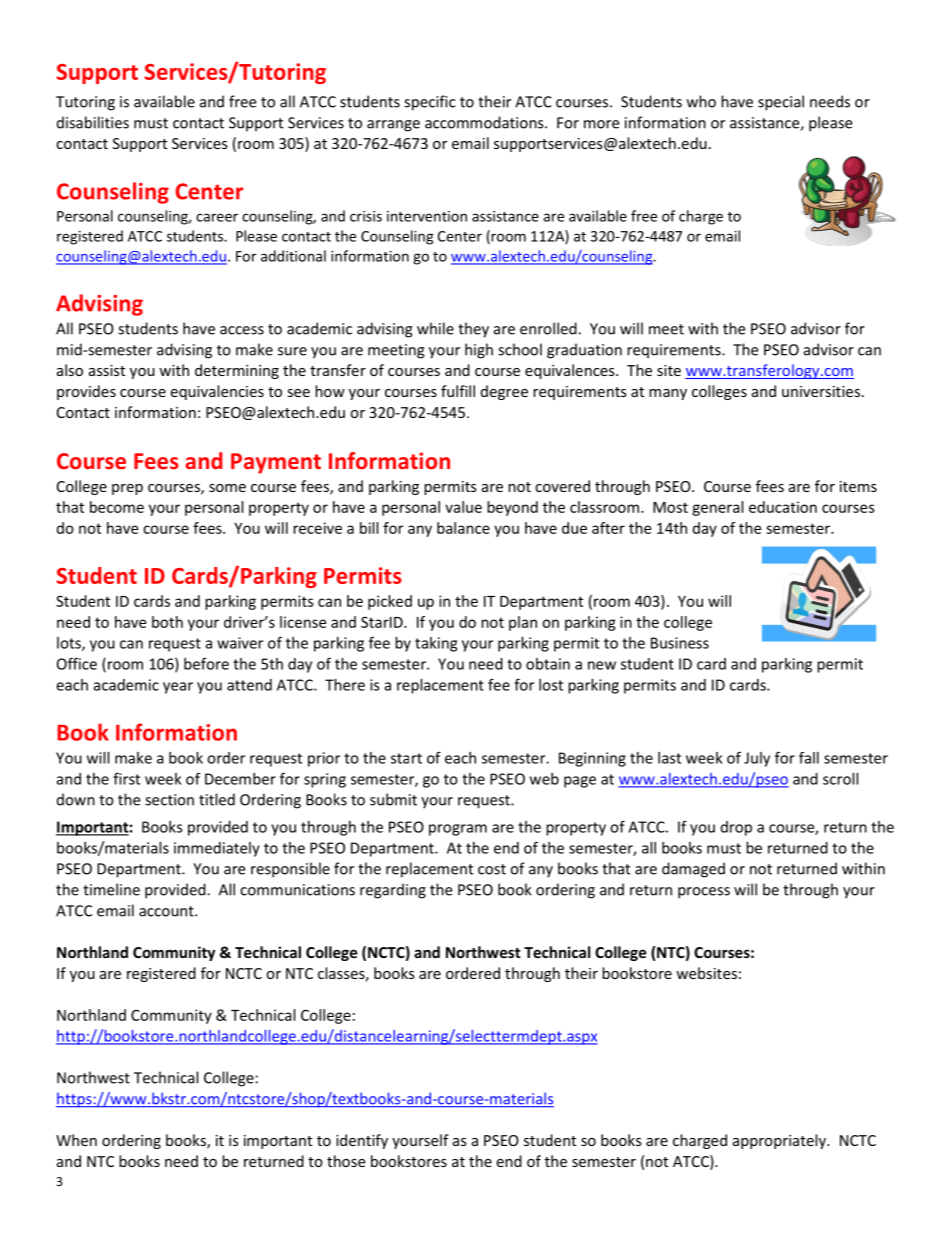 This screenshot has width=952, height=1233. I want to click on taking, so click(436, 644).
